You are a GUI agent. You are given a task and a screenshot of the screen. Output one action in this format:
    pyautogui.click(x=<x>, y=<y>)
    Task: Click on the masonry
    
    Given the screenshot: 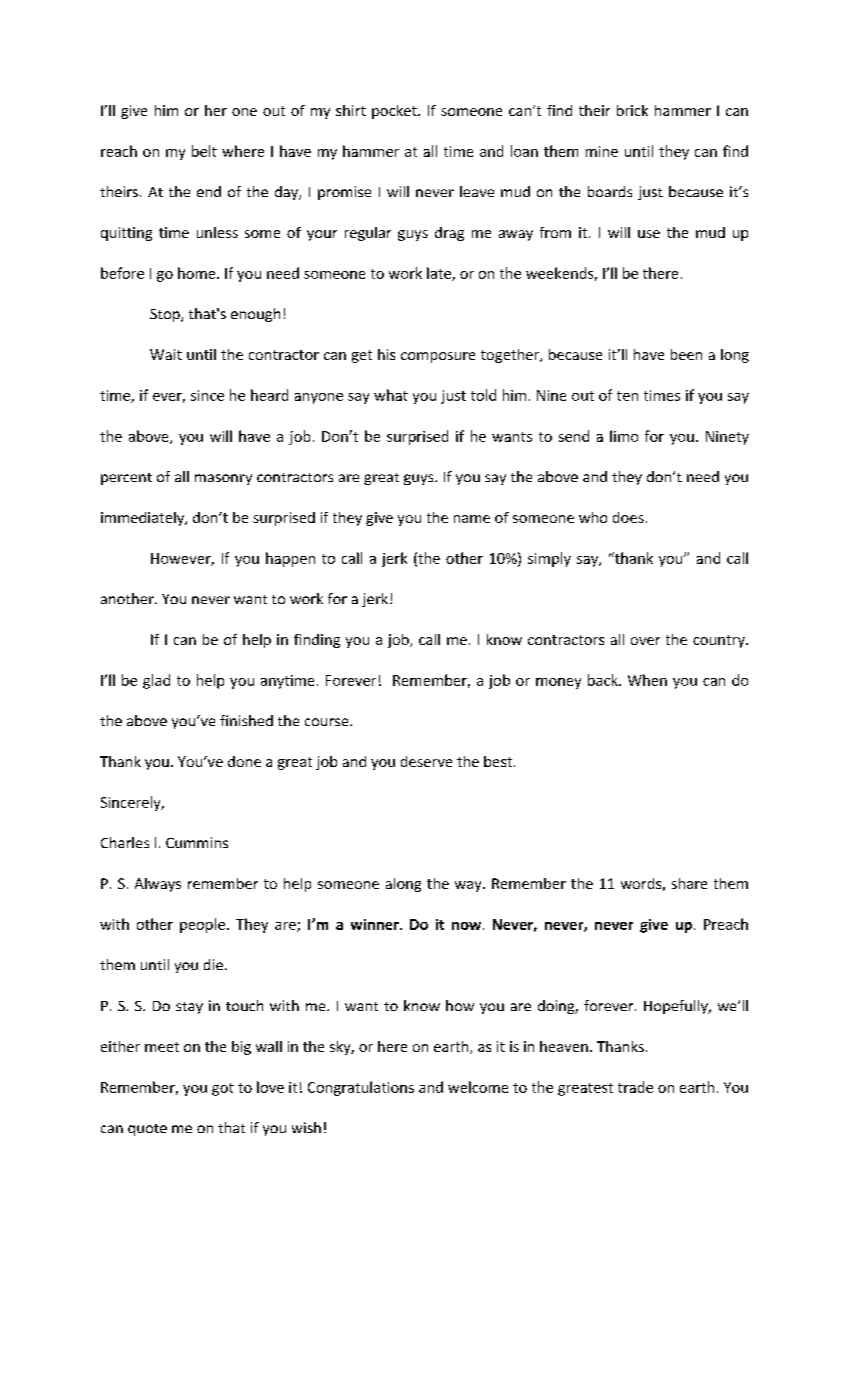 What is the action you would take?
    pyautogui.click(x=223, y=479)
